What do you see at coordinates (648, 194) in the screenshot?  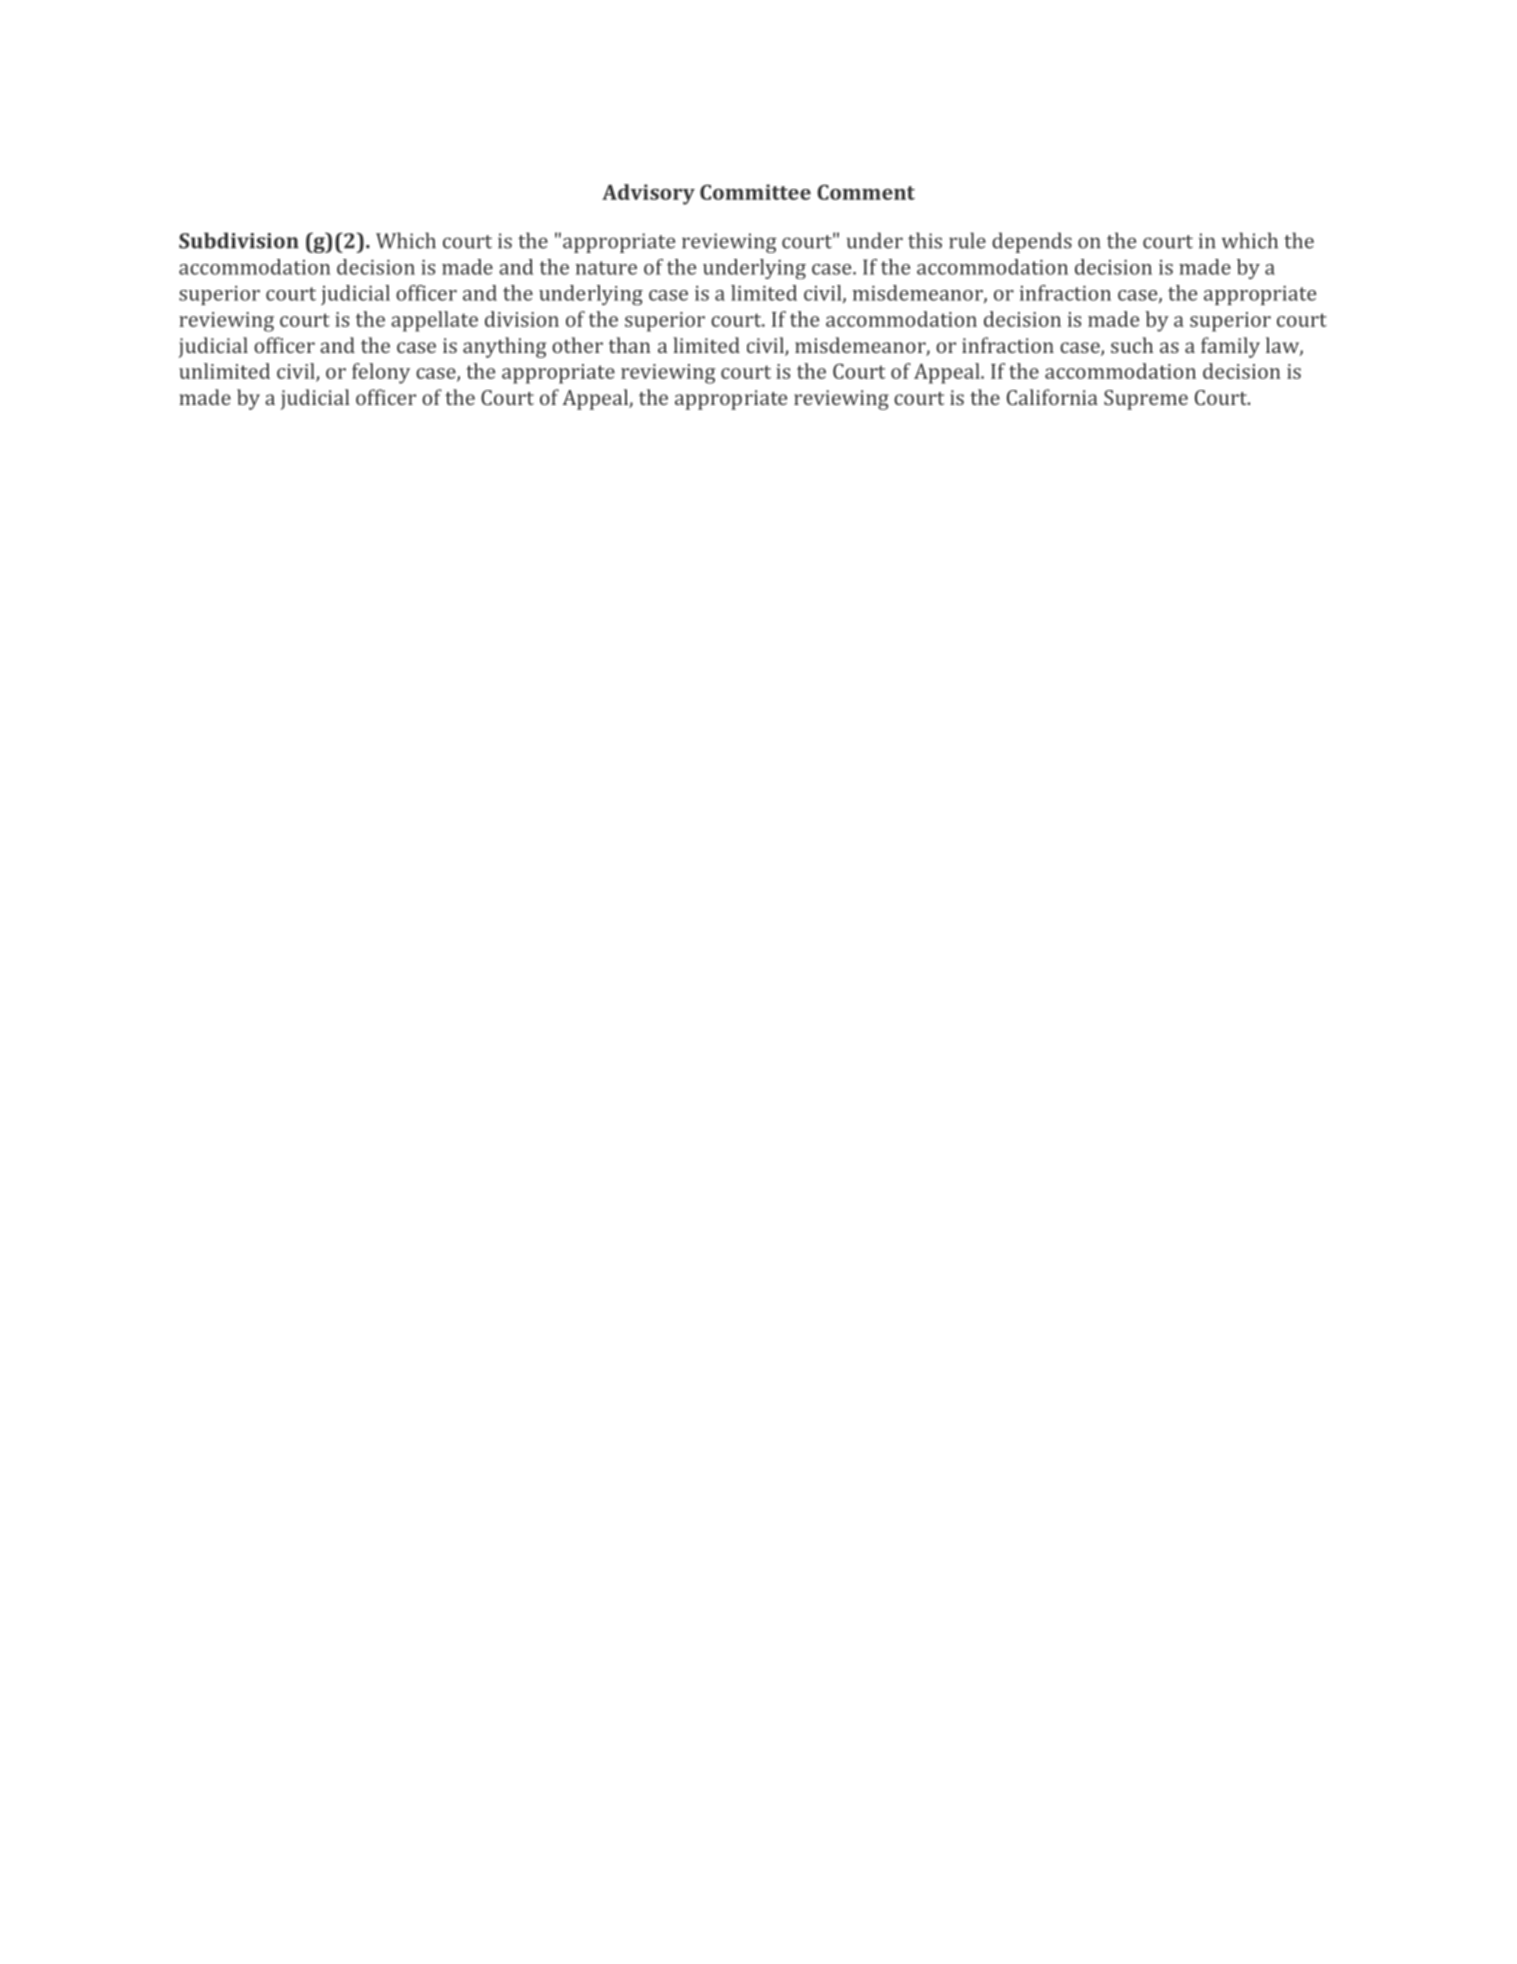 I see `Advisory` at bounding box center [648, 194].
